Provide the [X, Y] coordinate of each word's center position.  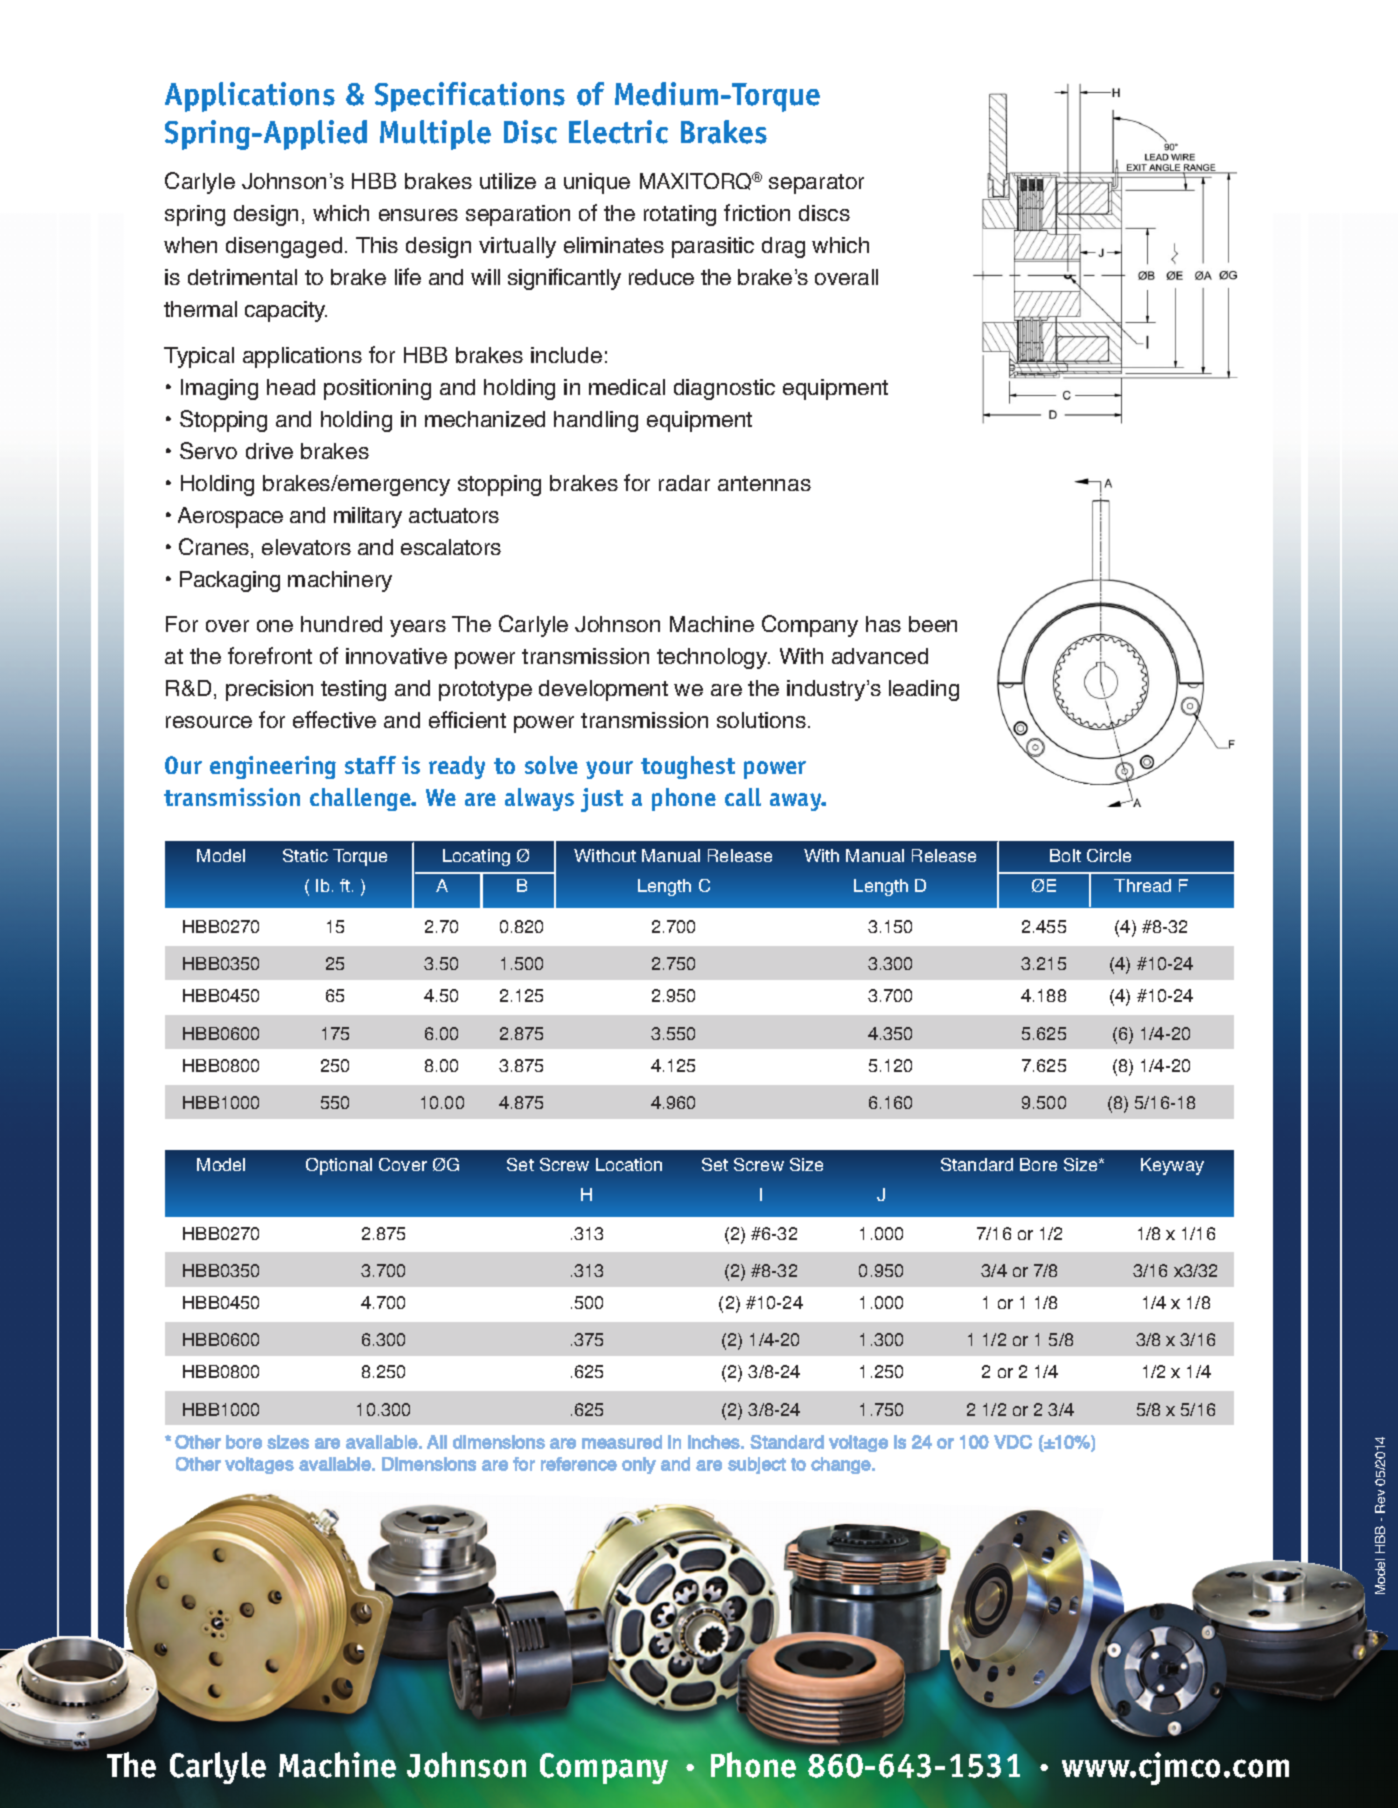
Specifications [470, 97]
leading [924, 690]
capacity [286, 311]
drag [783, 247]
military [368, 517]
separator [816, 184]
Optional [339, 1166]
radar [684, 483]
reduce [661, 277]
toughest [688, 767]
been [933, 624]
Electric [618, 132]
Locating [476, 857]
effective [334, 719]
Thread [1142, 885]
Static [305, 855]
